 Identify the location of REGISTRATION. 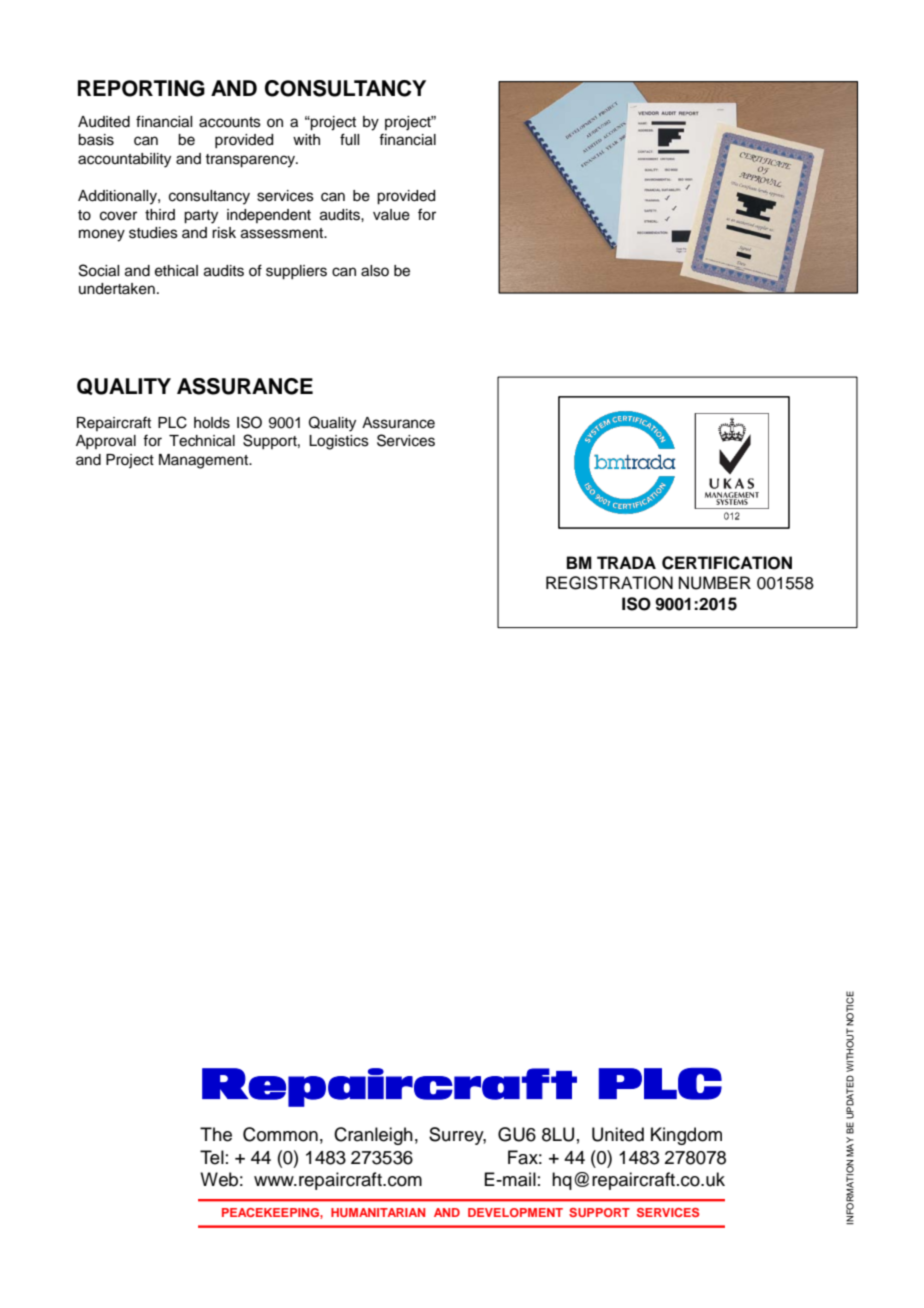
(609, 583).
